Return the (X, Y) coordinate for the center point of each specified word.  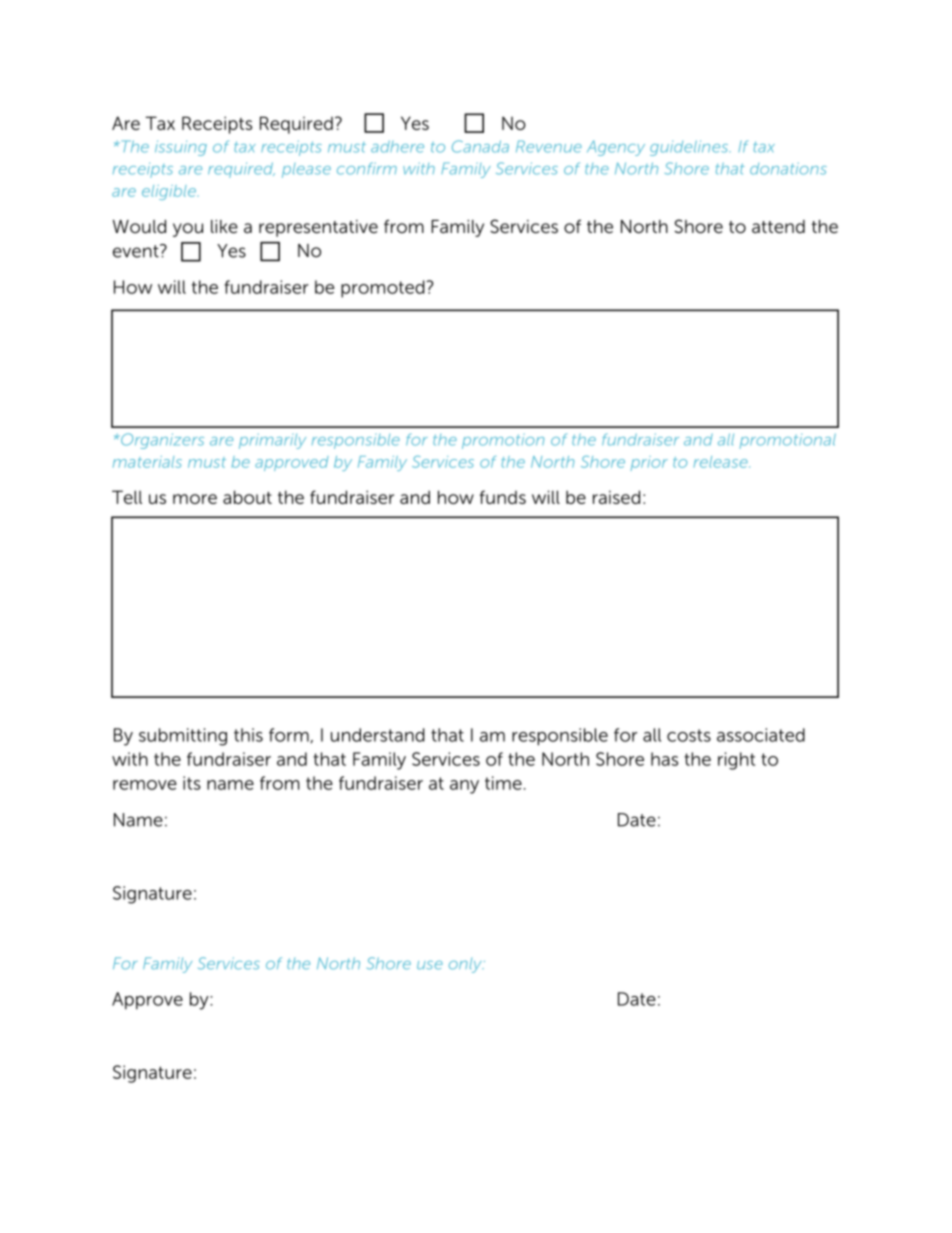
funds (503, 497)
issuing (181, 148)
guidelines (690, 148)
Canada (480, 146)
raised (616, 497)
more (195, 499)
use (430, 965)
